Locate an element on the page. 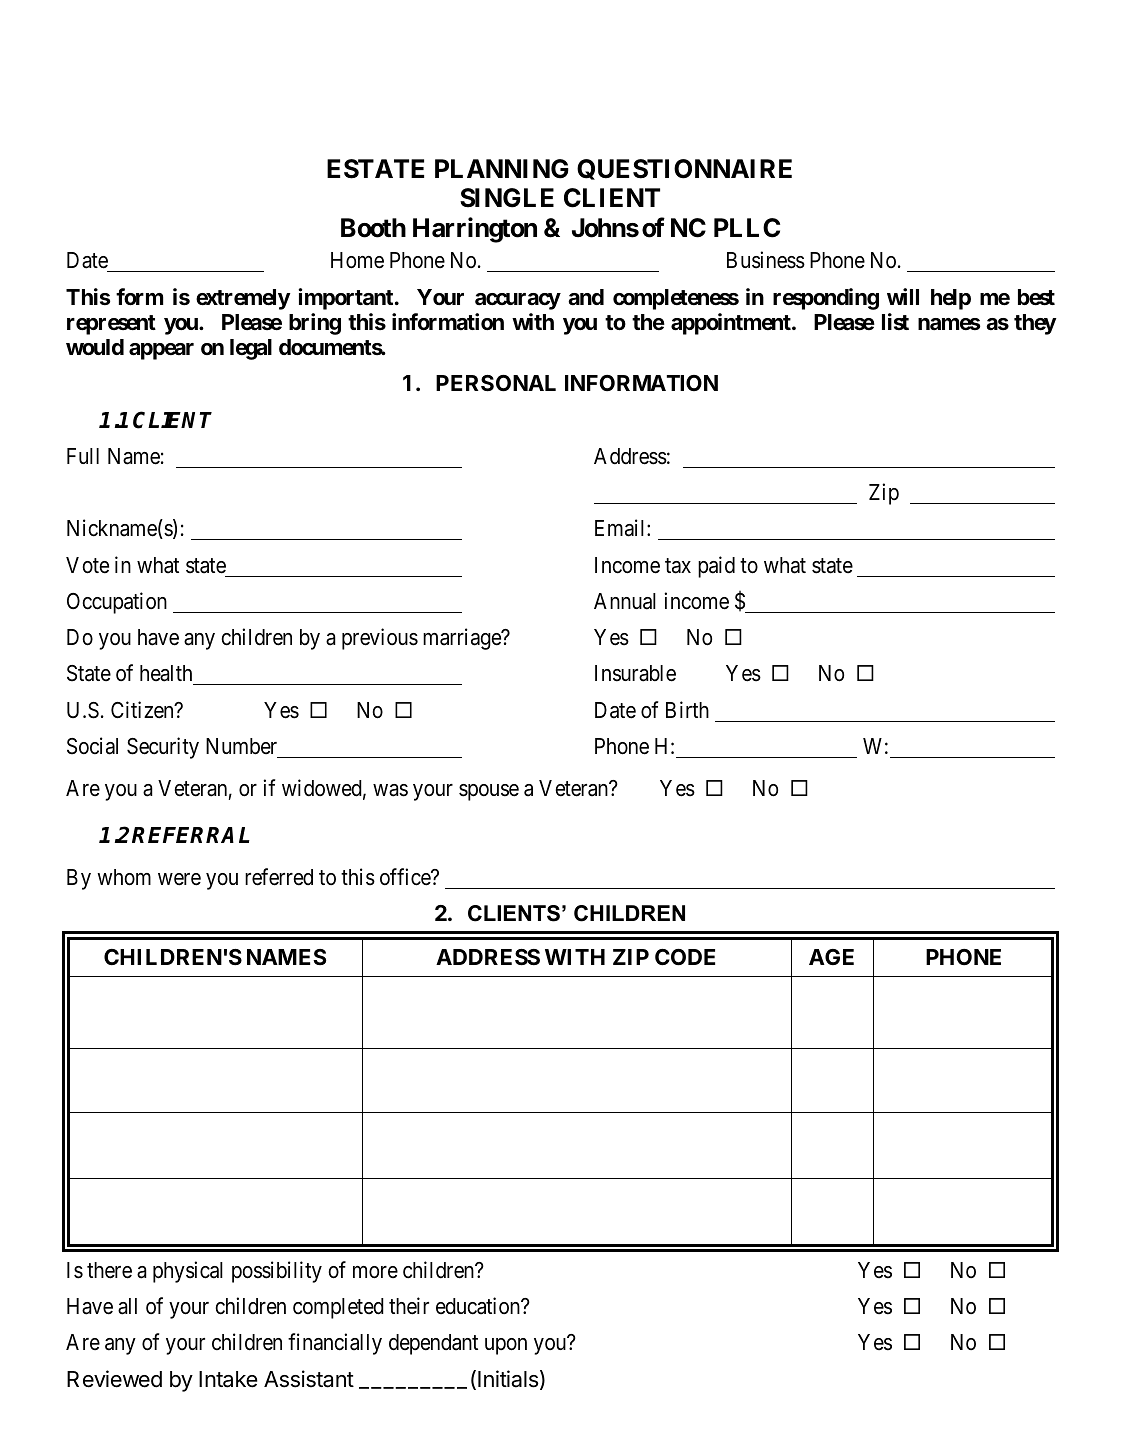 The height and width of the image is (1450, 1121). Intake is located at coordinates (228, 1379).
